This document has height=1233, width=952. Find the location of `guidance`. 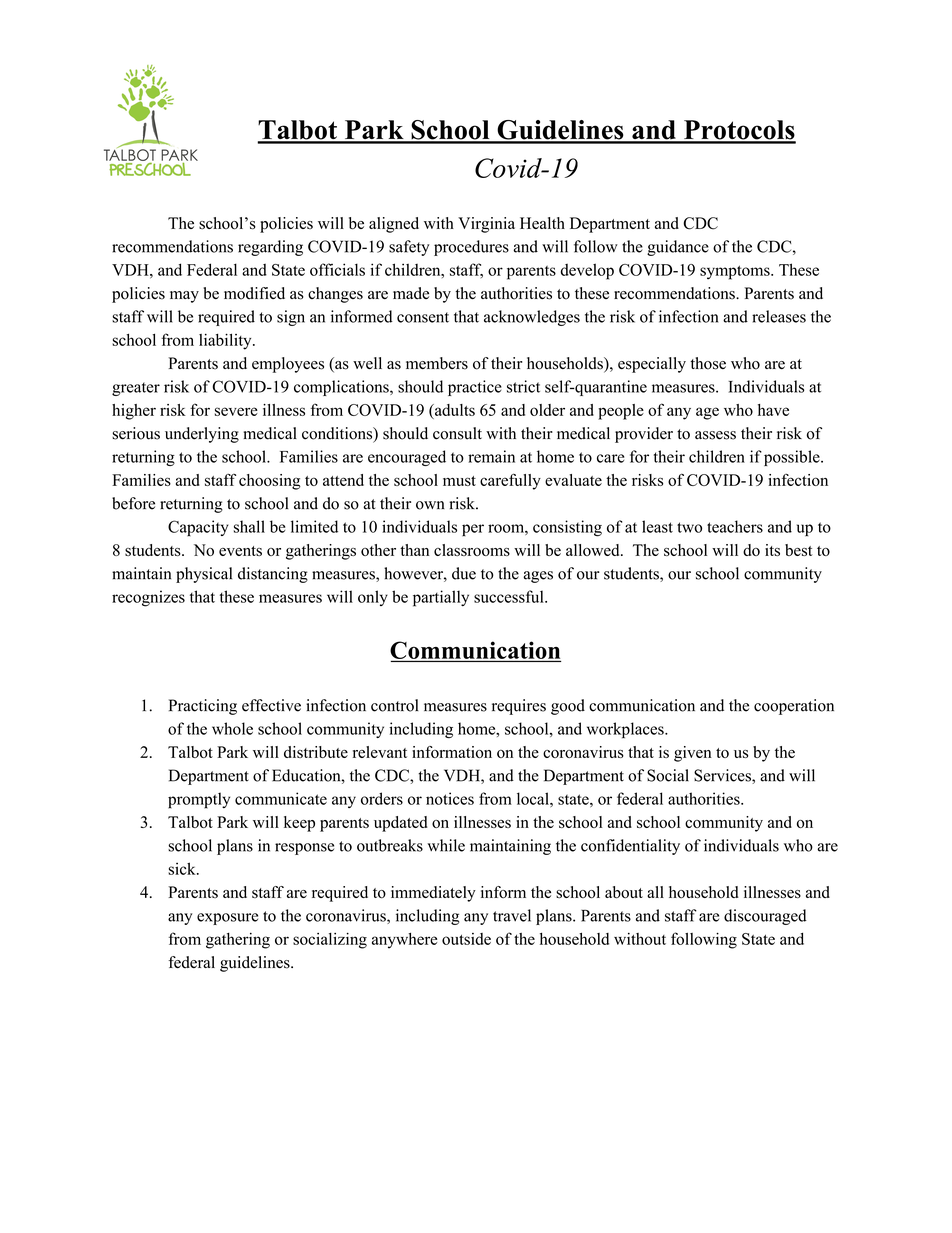

guidance is located at coordinates (678, 248).
